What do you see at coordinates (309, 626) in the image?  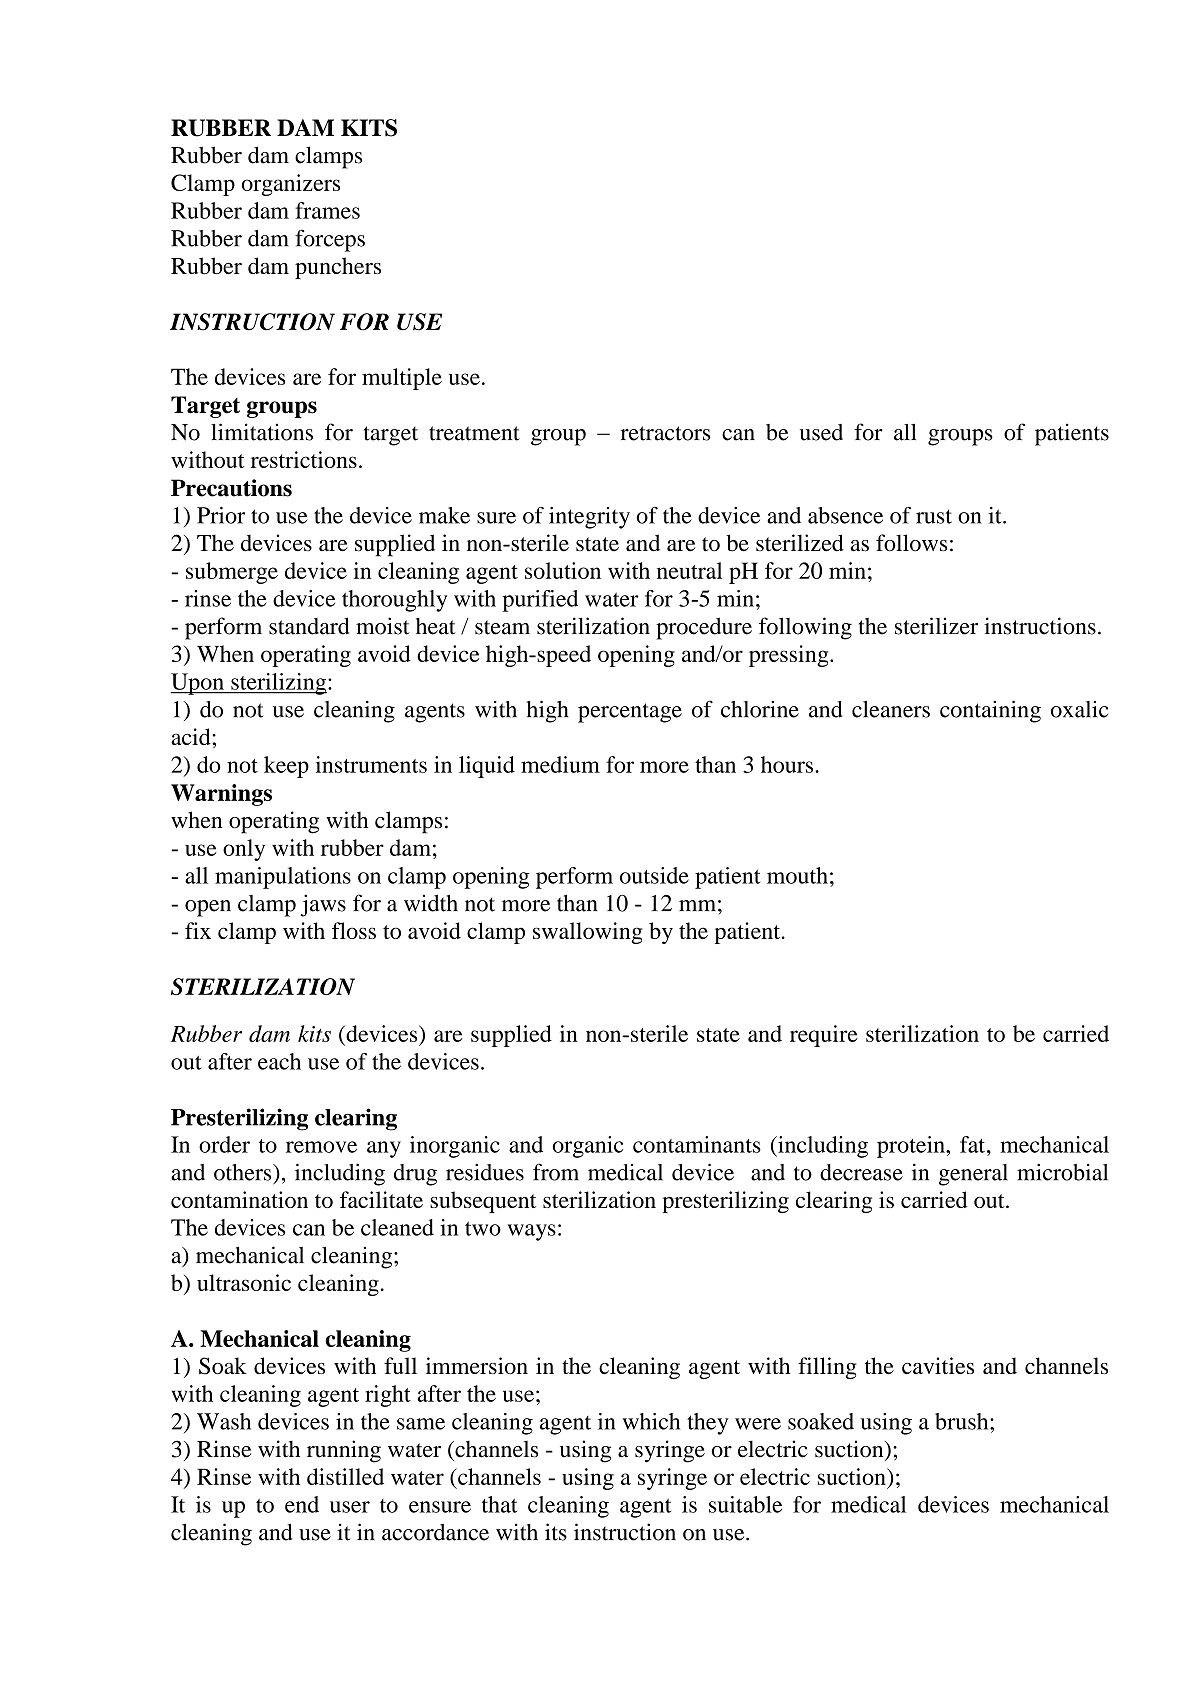 I see `standard` at bounding box center [309, 626].
